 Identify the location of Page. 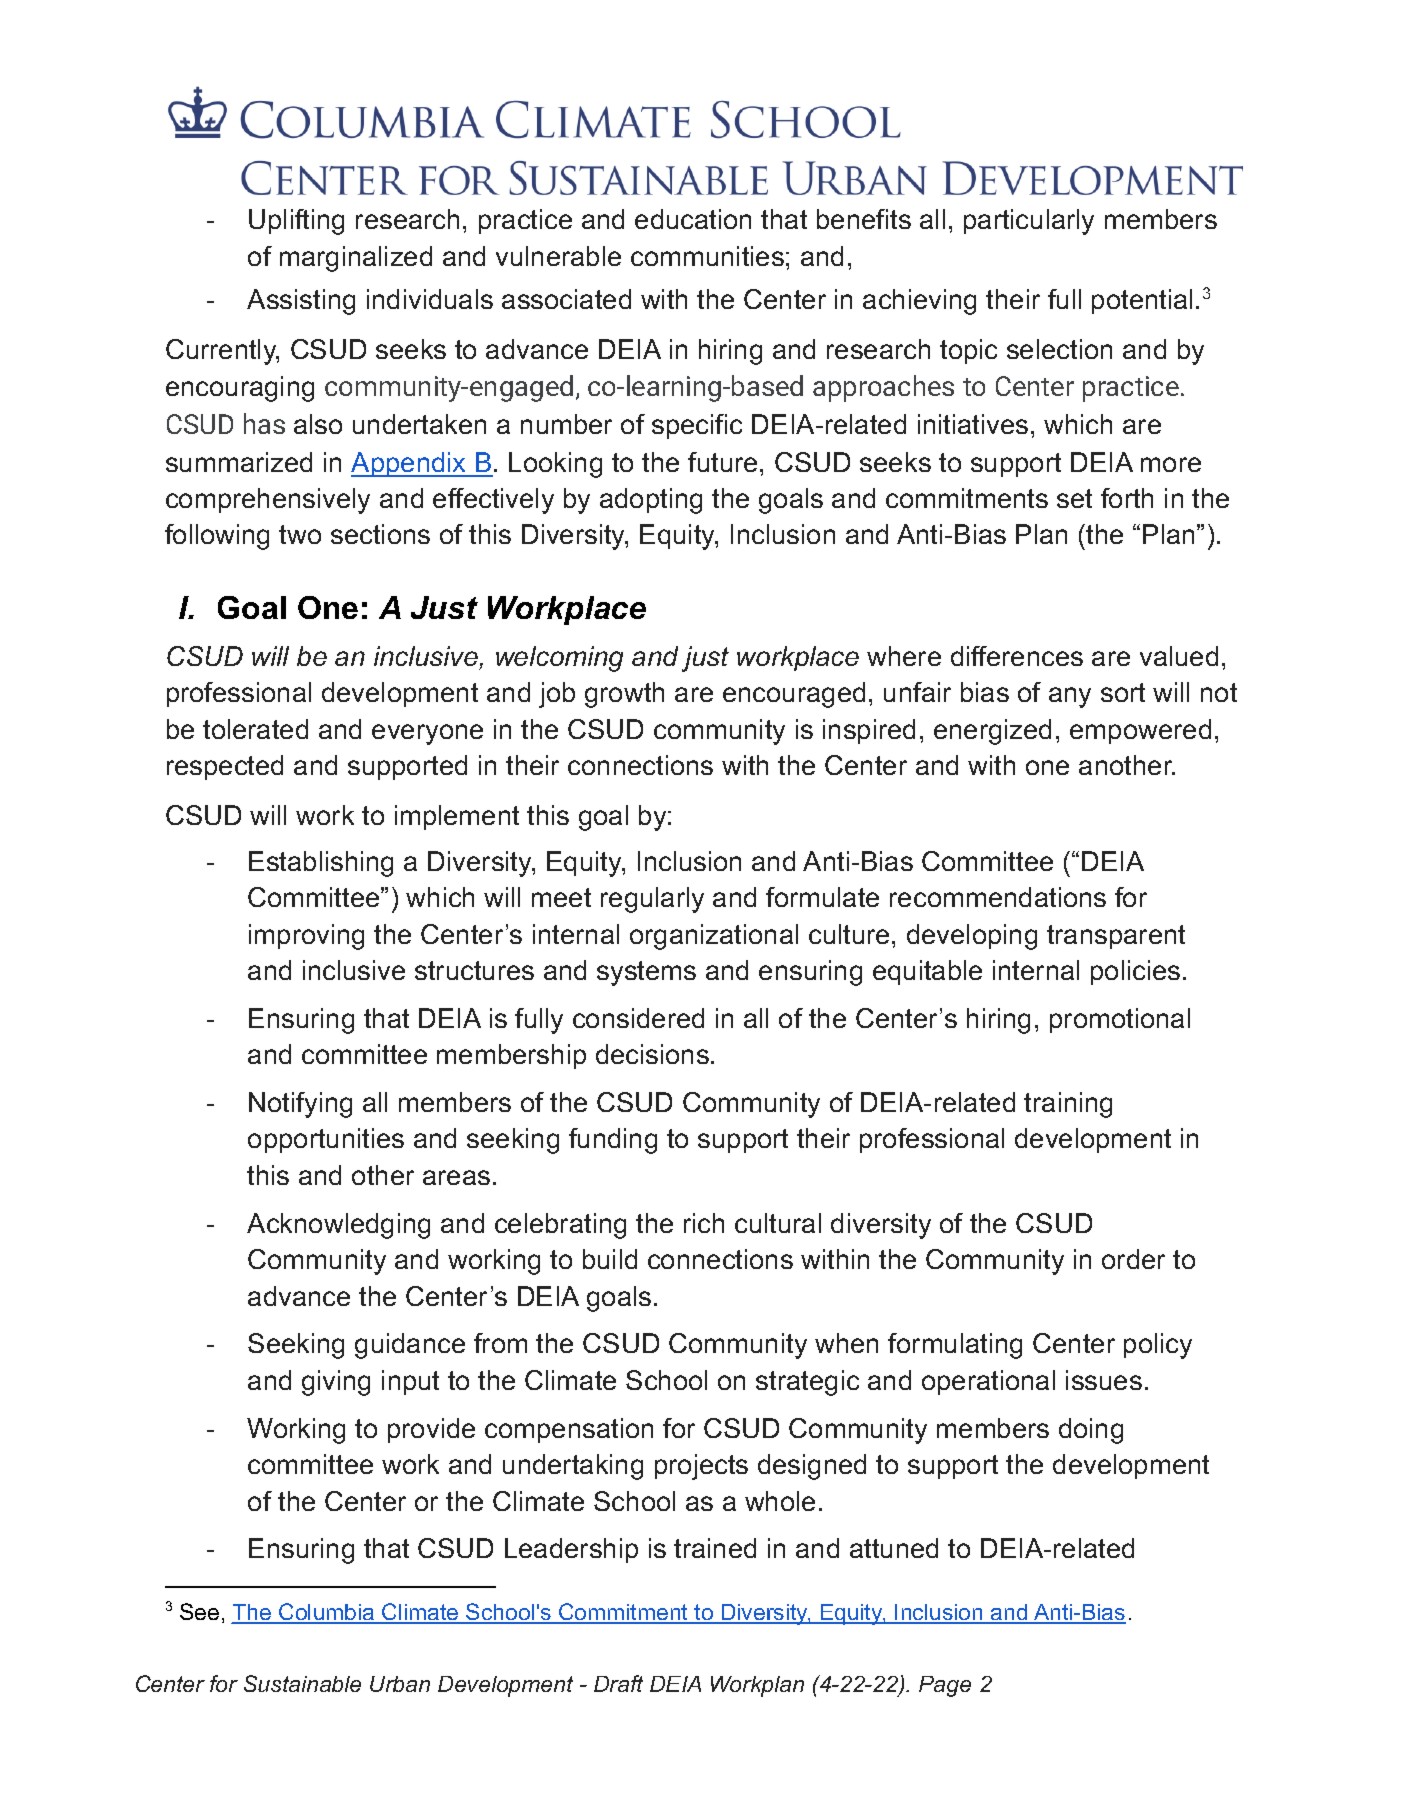
(945, 1686).
